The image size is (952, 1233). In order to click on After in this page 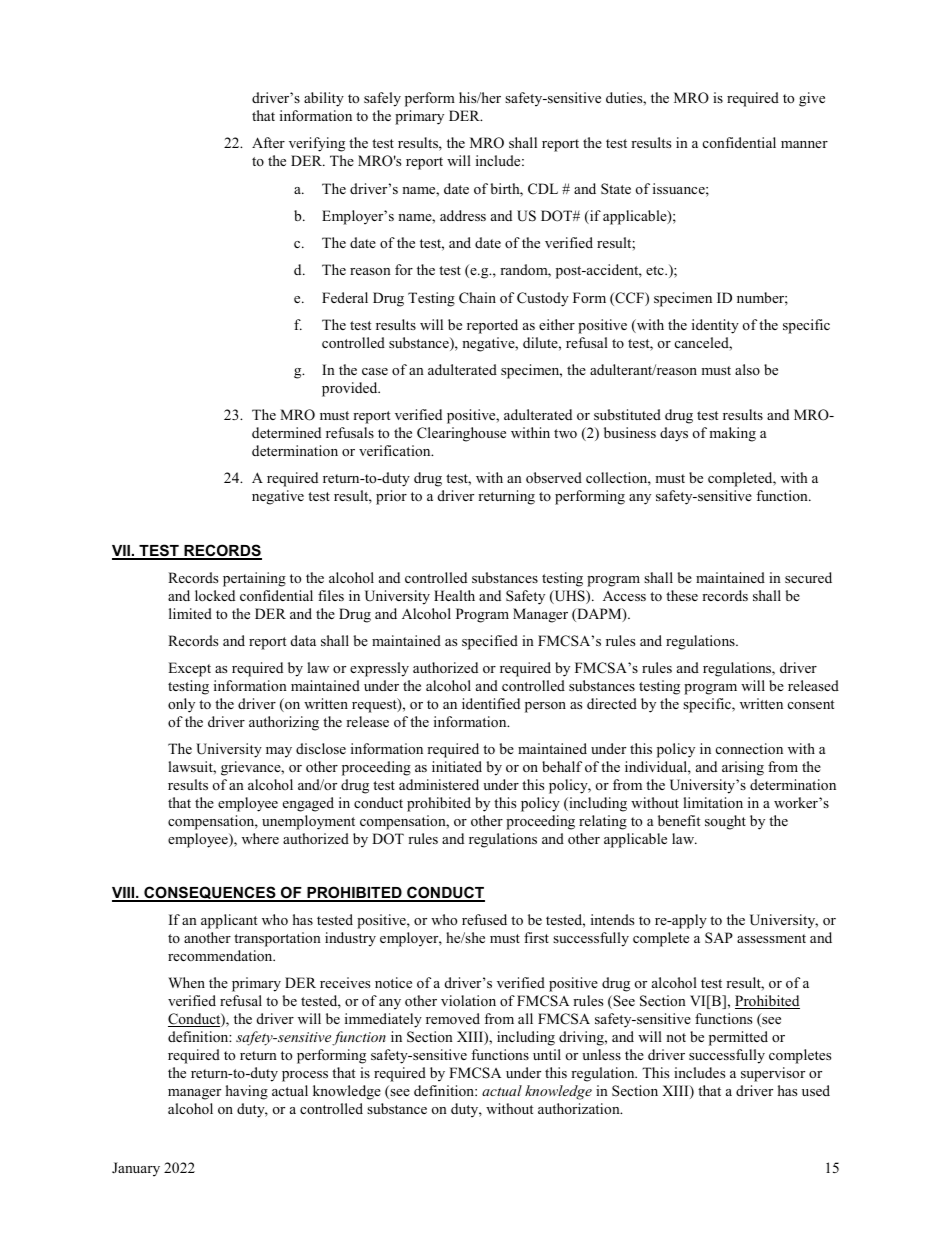, I will do `click(268, 142)`.
